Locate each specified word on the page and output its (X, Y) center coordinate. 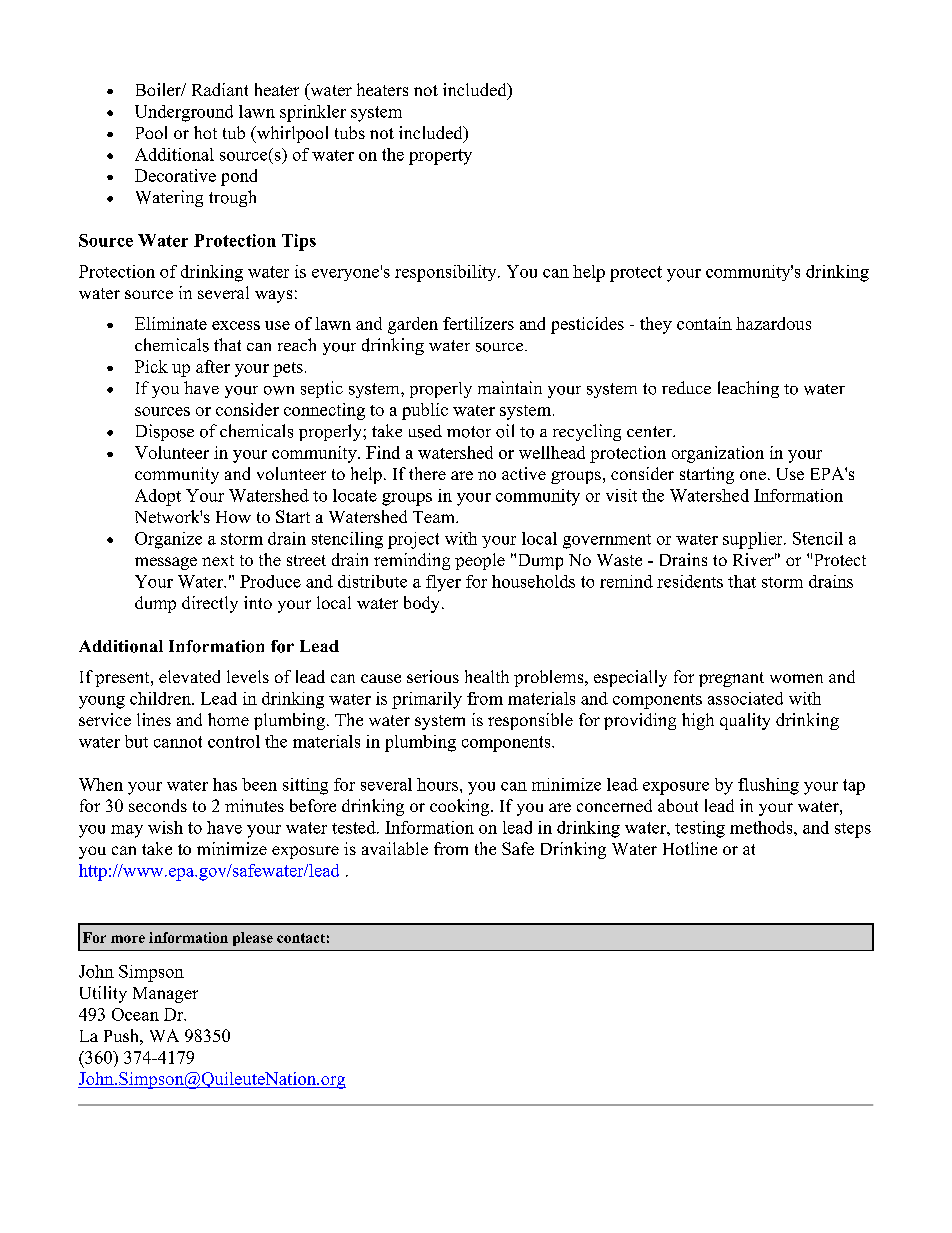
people (480, 561)
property (440, 157)
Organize (168, 540)
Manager (165, 995)
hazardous (773, 323)
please (253, 939)
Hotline (690, 848)
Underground (184, 113)
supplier (754, 540)
